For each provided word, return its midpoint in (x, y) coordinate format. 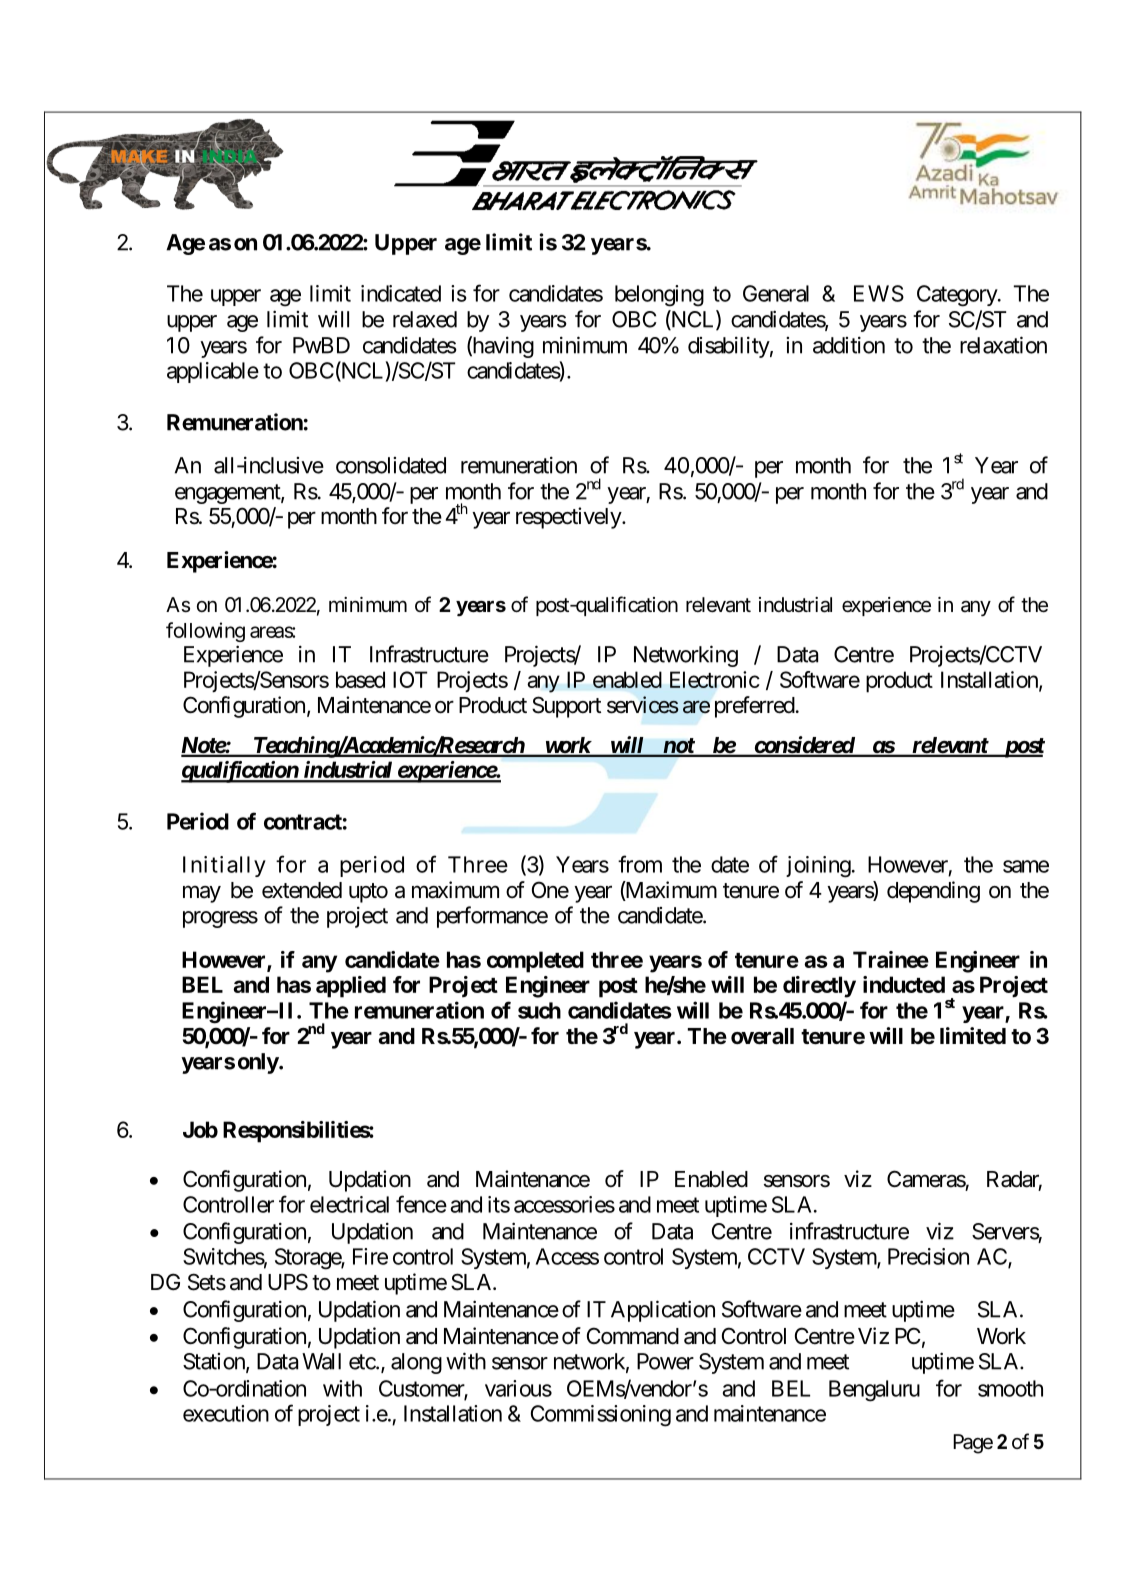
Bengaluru (874, 1391)
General (776, 293)
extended (302, 890)
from (640, 864)
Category (958, 296)
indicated (401, 293)
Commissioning (601, 1416)
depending (933, 892)
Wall (321, 1361)
